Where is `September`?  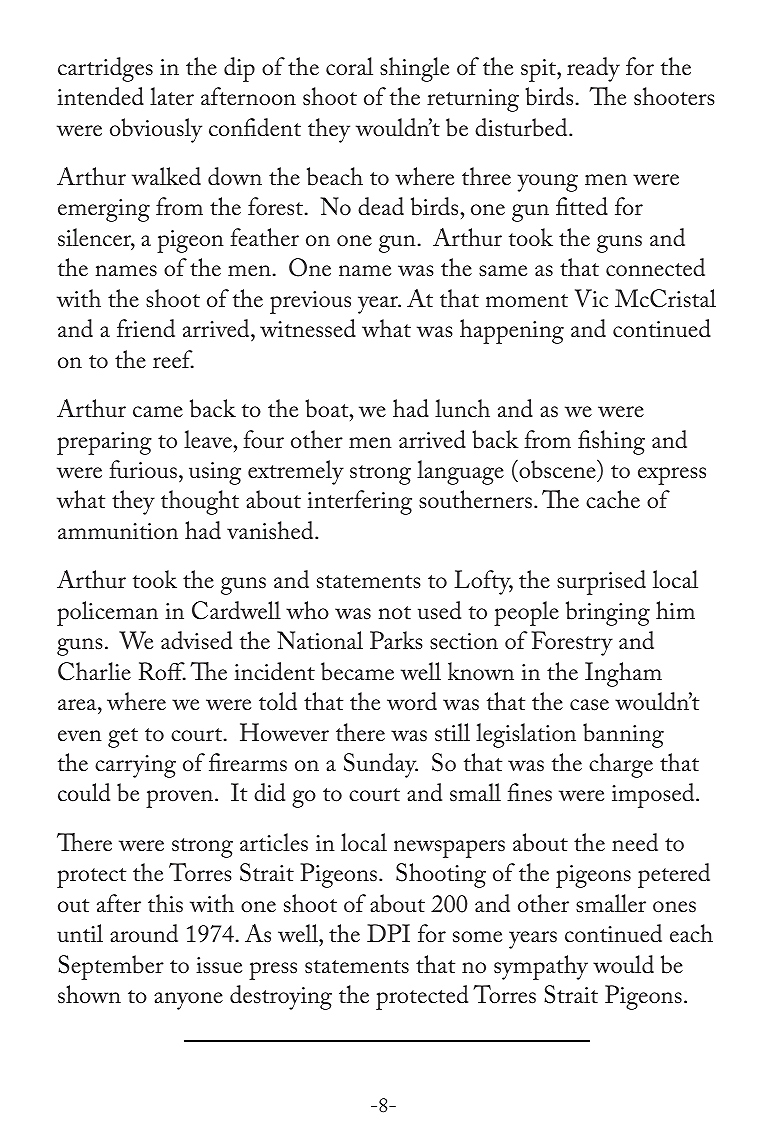
September is located at coordinates (111, 967).
